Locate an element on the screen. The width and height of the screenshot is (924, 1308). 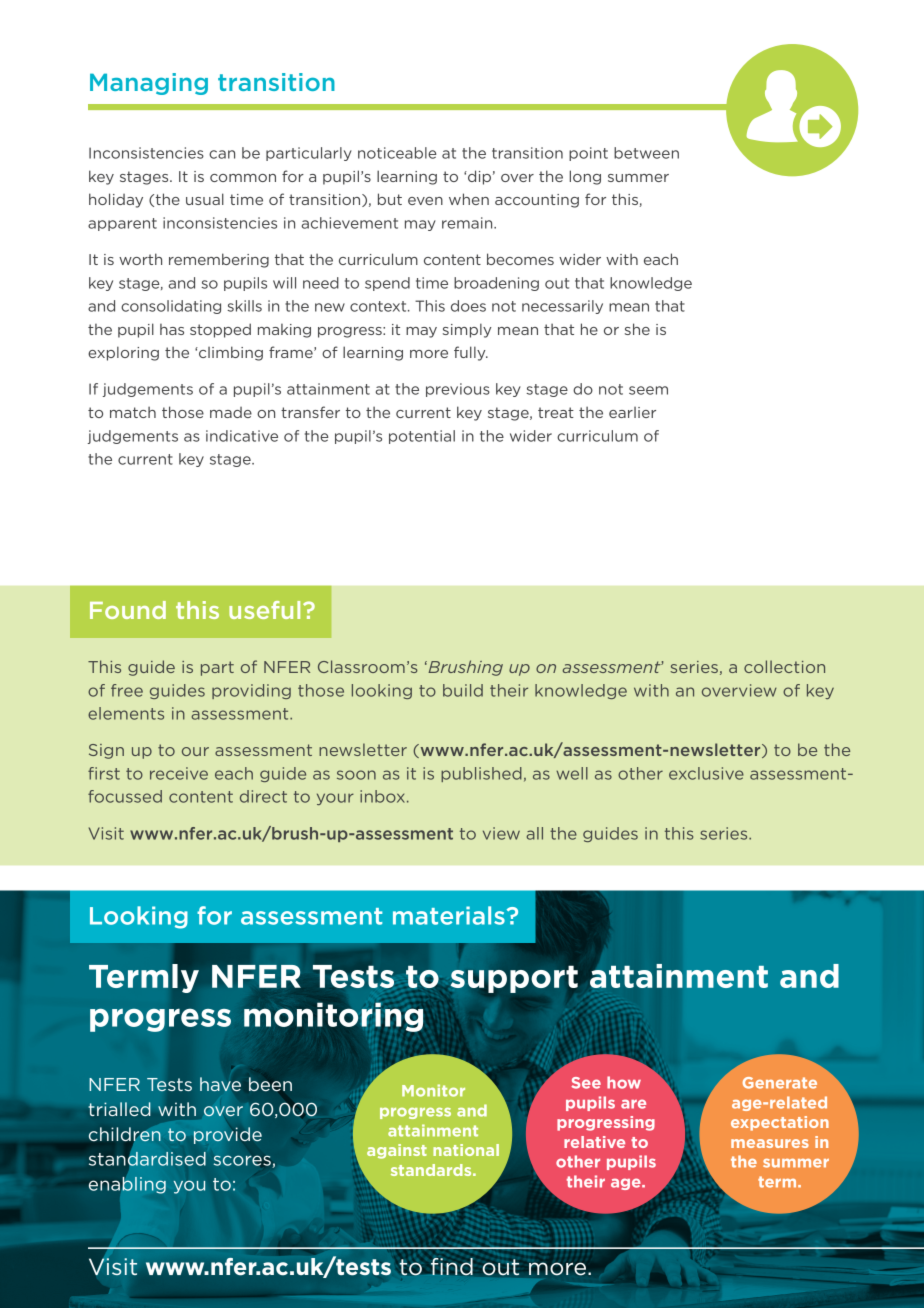
find is located at coordinates (453, 1266).
